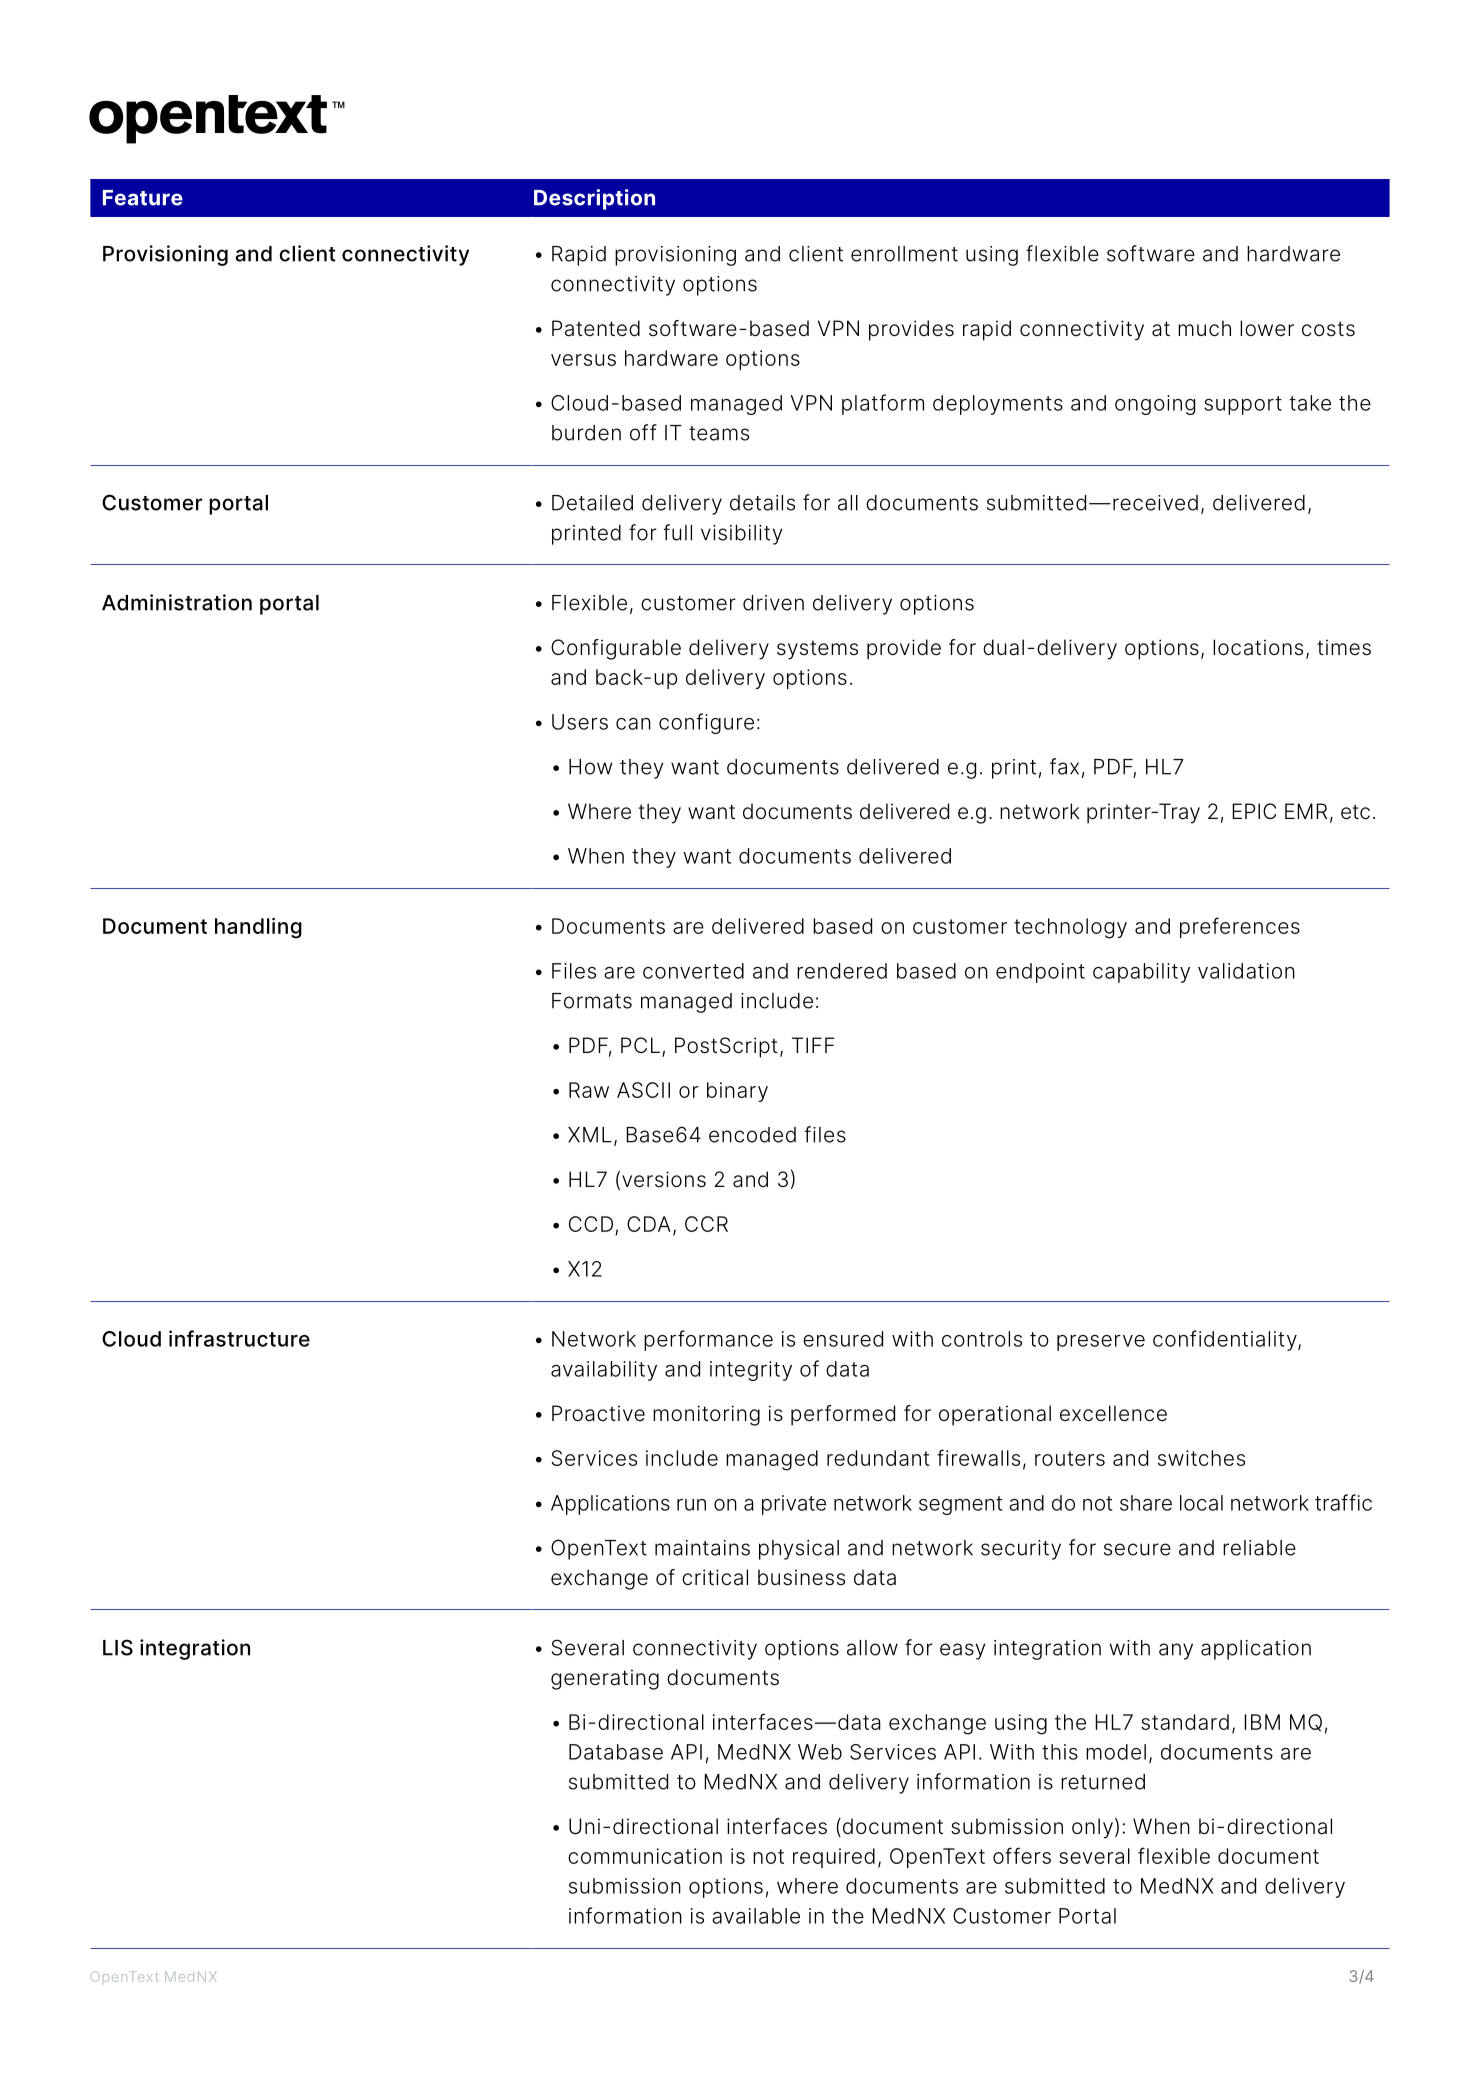  I want to click on CCR, so click(706, 1224).
